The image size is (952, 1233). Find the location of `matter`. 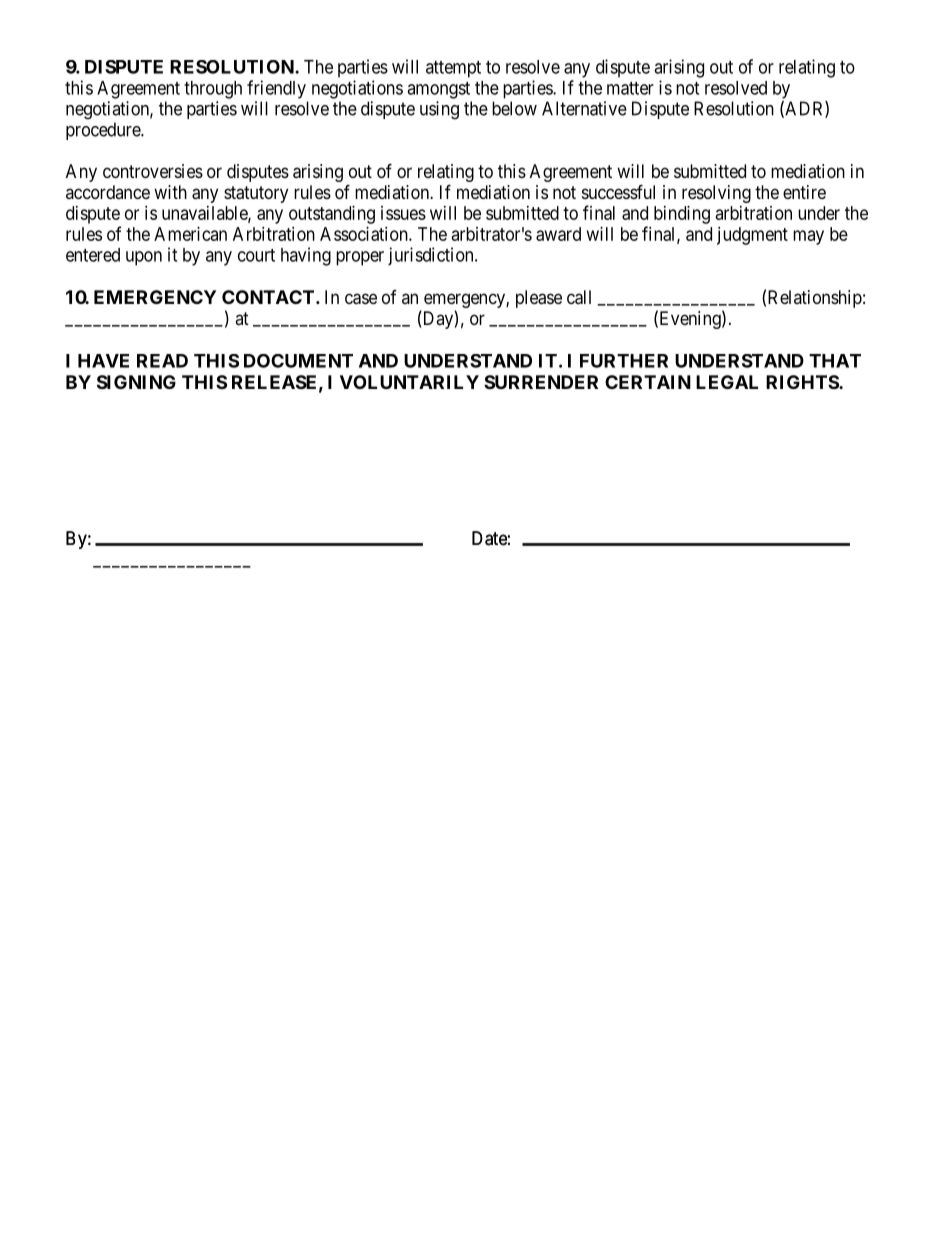

matter is located at coordinates (630, 88).
